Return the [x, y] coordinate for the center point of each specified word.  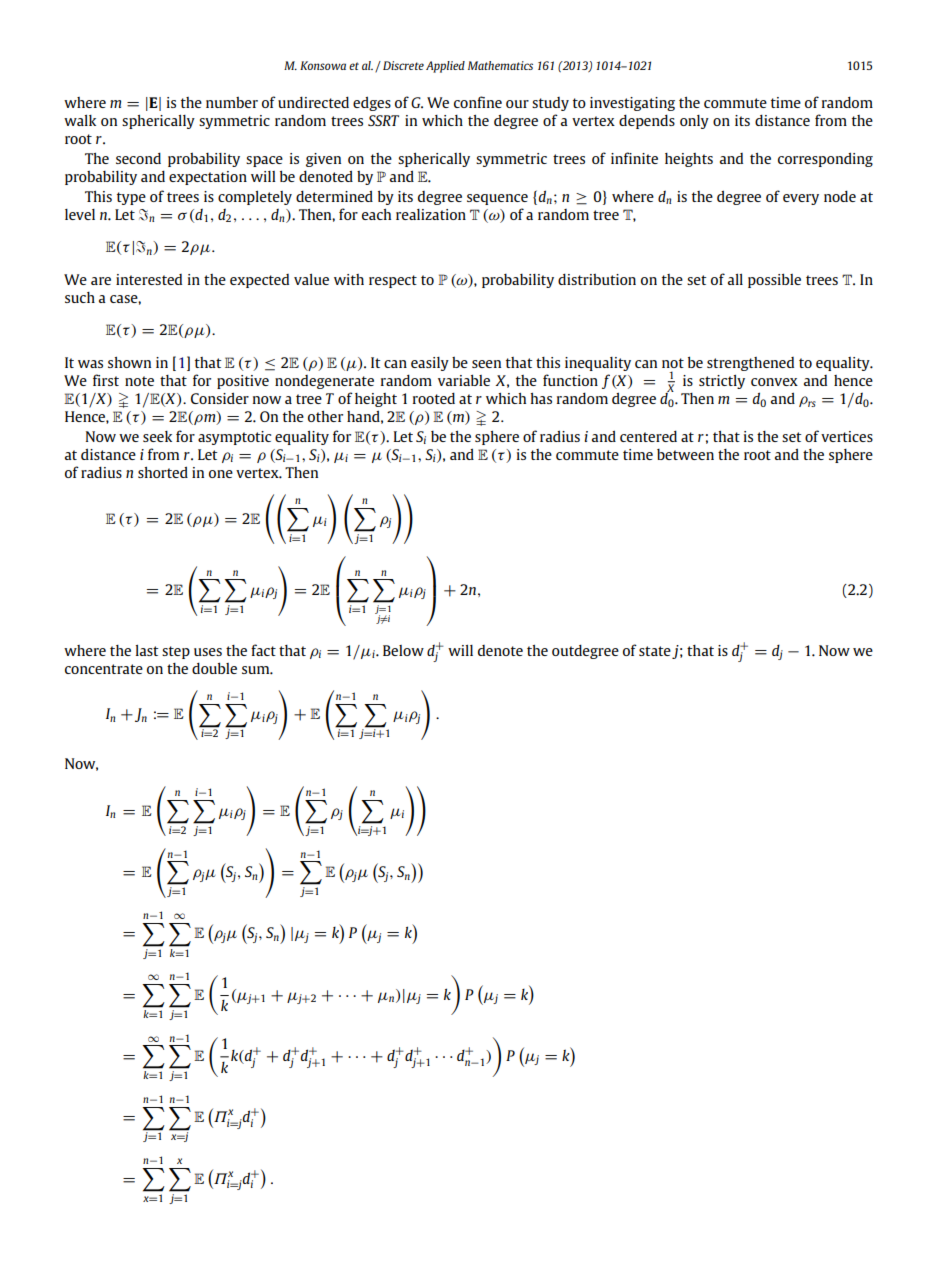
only [694, 122]
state [655, 651]
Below [403, 650]
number [232, 102]
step [176, 652]
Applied [445, 67]
